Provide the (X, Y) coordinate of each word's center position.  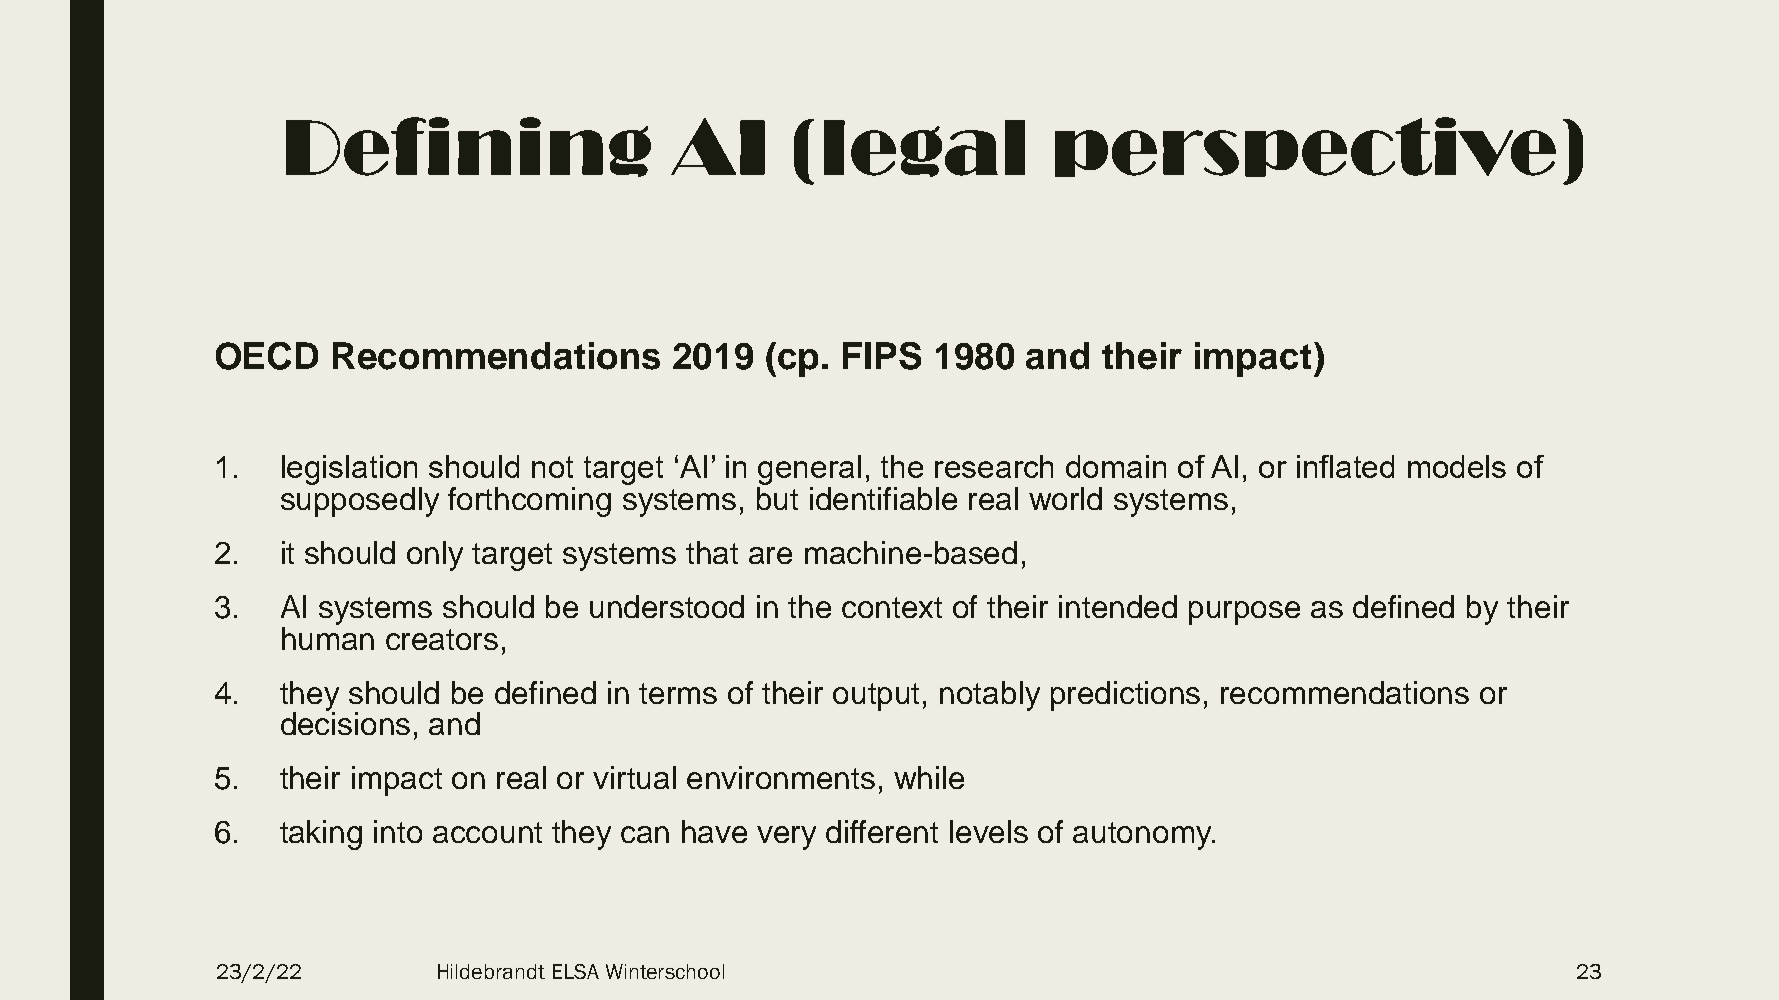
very (786, 838)
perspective (1305, 147)
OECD (267, 356)
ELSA (576, 971)
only (435, 556)
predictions (1125, 696)
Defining (468, 147)
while (929, 777)
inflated (1345, 466)
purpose (1244, 613)
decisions (345, 722)
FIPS (882, 356)
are (770, 555)
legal (924, 148)
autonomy (1143, 836)
